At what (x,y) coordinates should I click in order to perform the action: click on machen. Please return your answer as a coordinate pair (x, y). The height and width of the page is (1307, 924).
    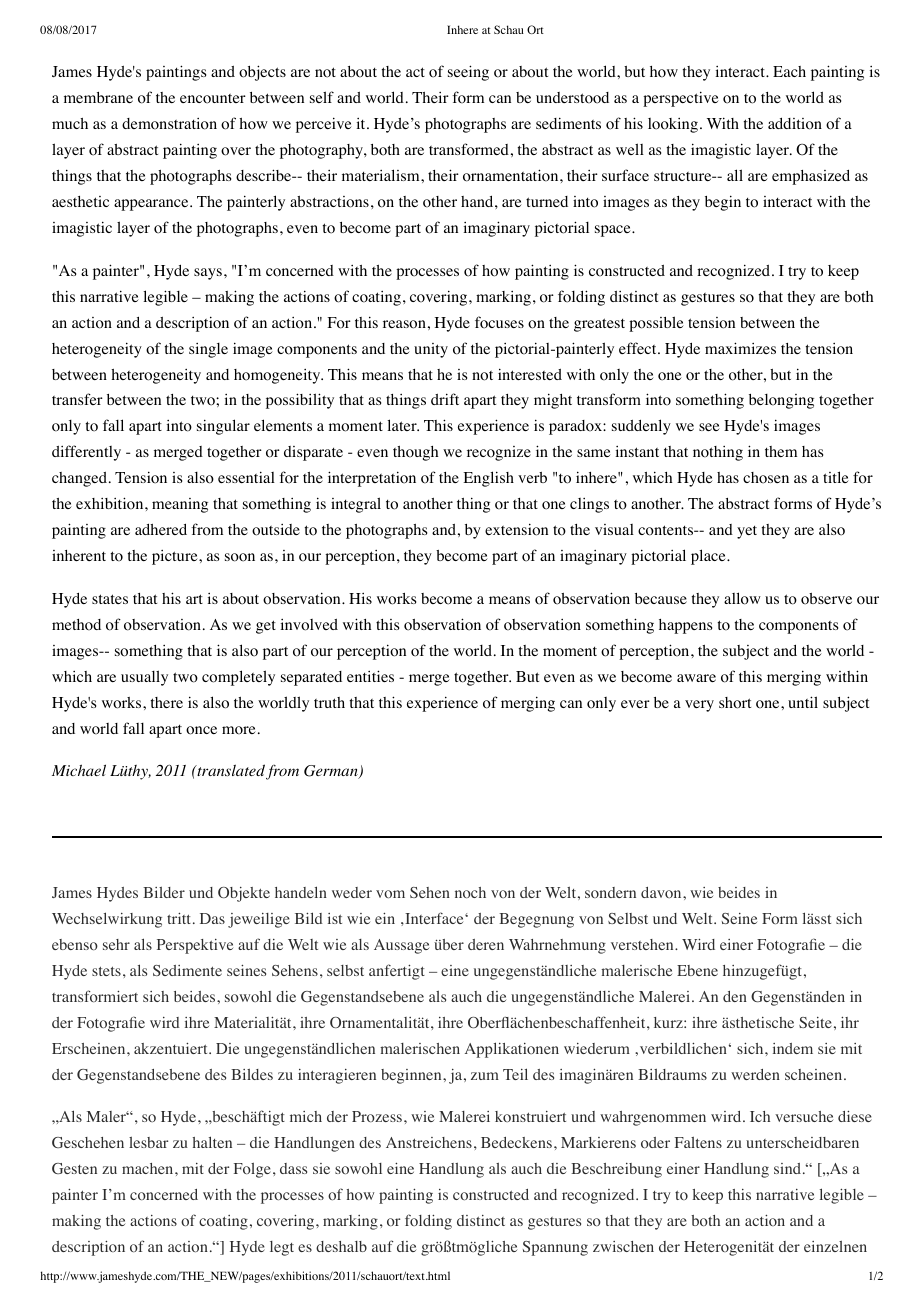
    Looking at the image, I should click on (149, 1168).
